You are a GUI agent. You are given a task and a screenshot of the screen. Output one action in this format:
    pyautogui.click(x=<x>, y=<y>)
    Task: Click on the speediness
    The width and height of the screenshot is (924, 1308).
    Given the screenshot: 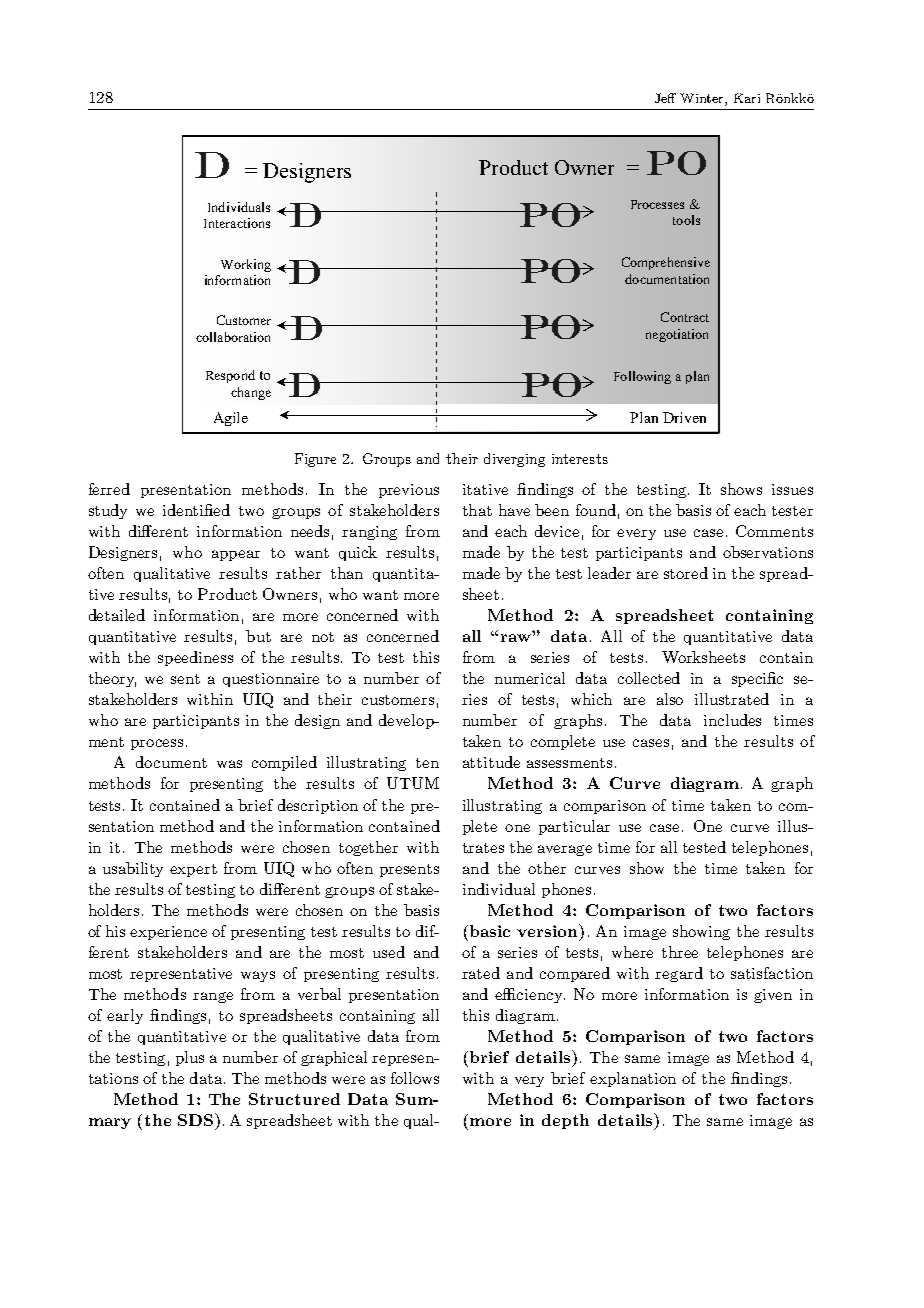 What is the action you would take?
    pyautogui.click(x=195, y=658)
